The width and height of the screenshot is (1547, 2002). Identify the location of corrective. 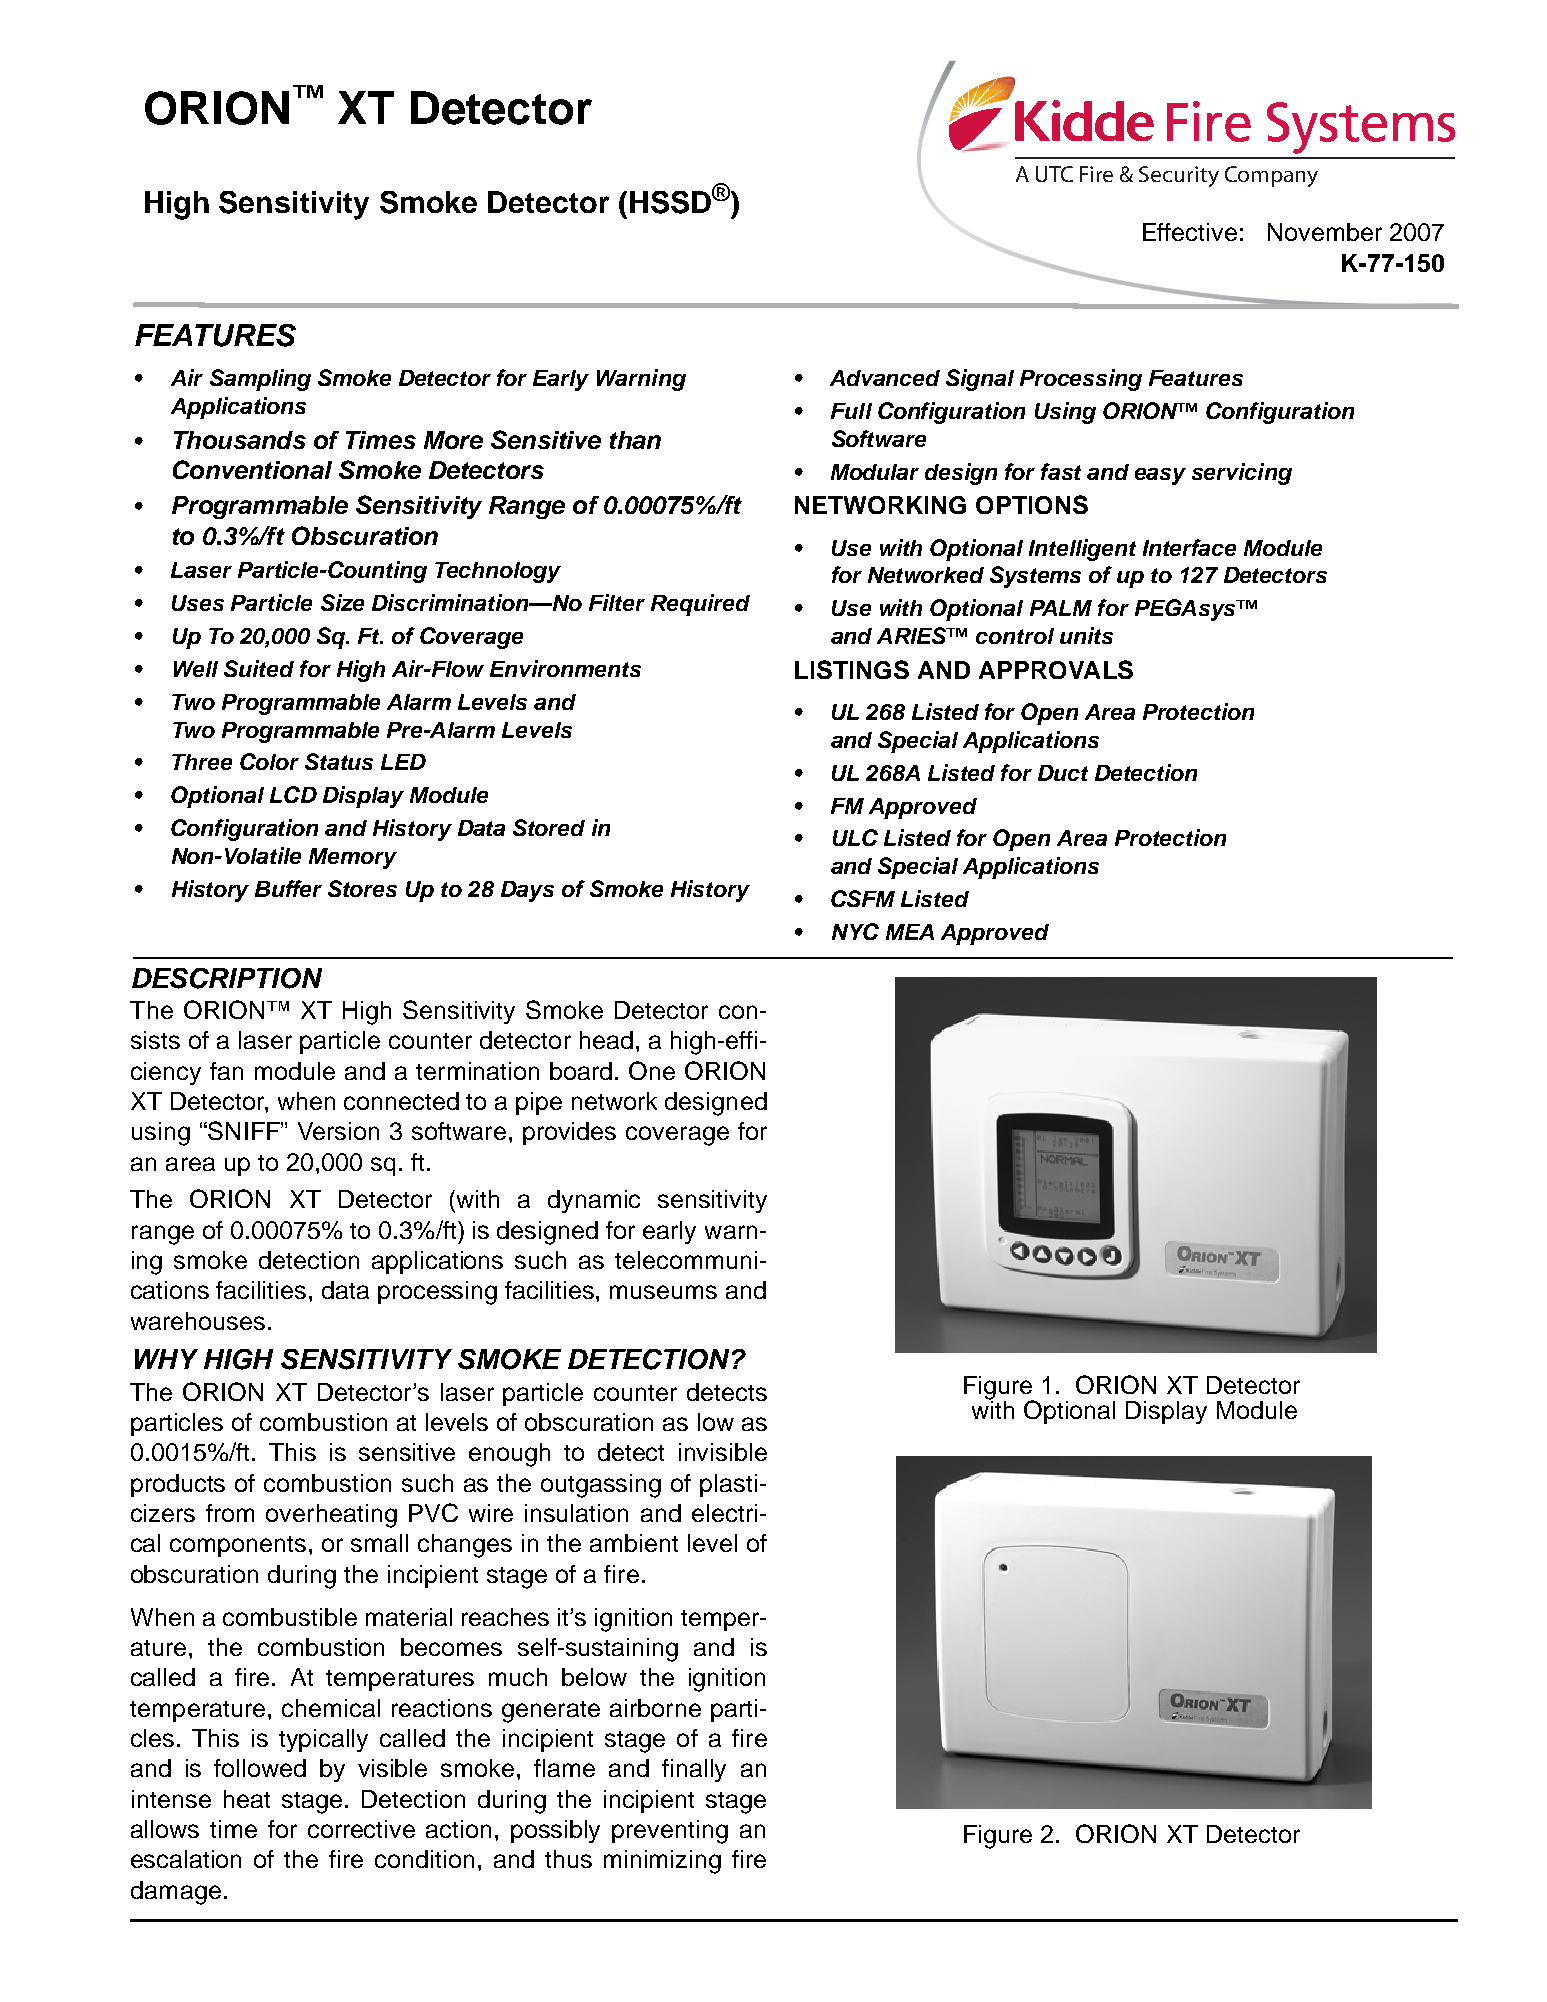
(361, 1829).
